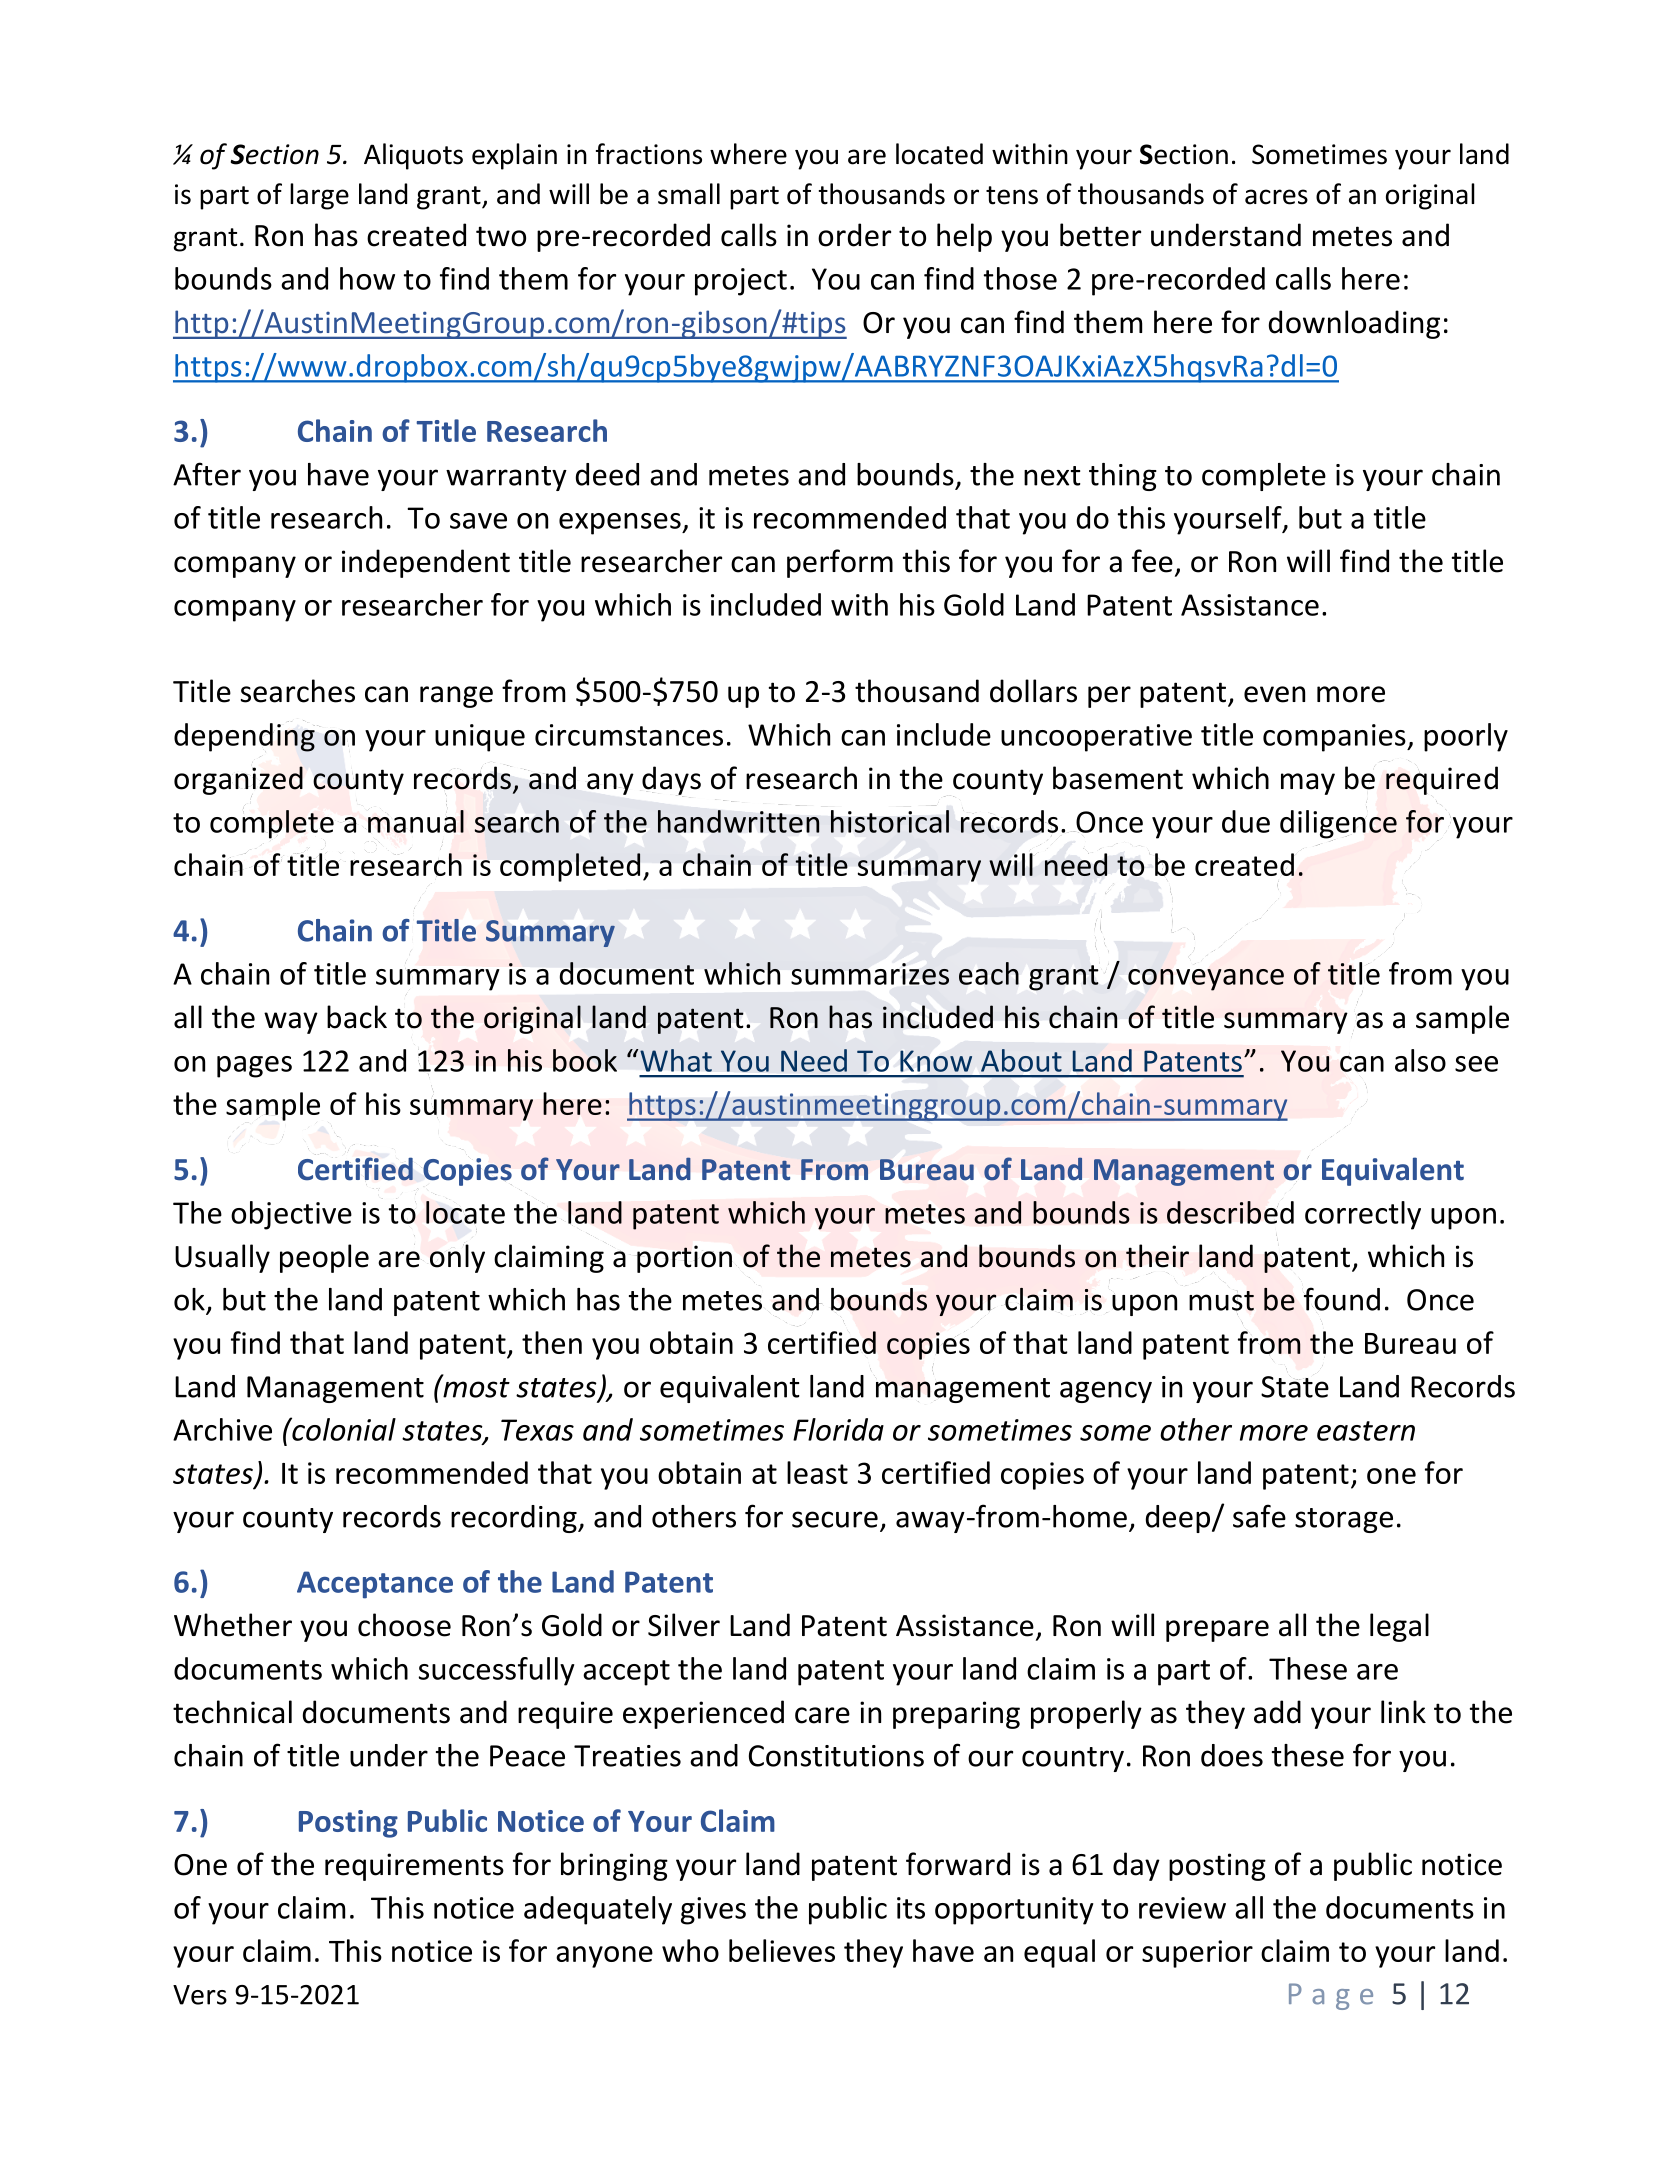  I want to click on historical, so click(890, 821).
